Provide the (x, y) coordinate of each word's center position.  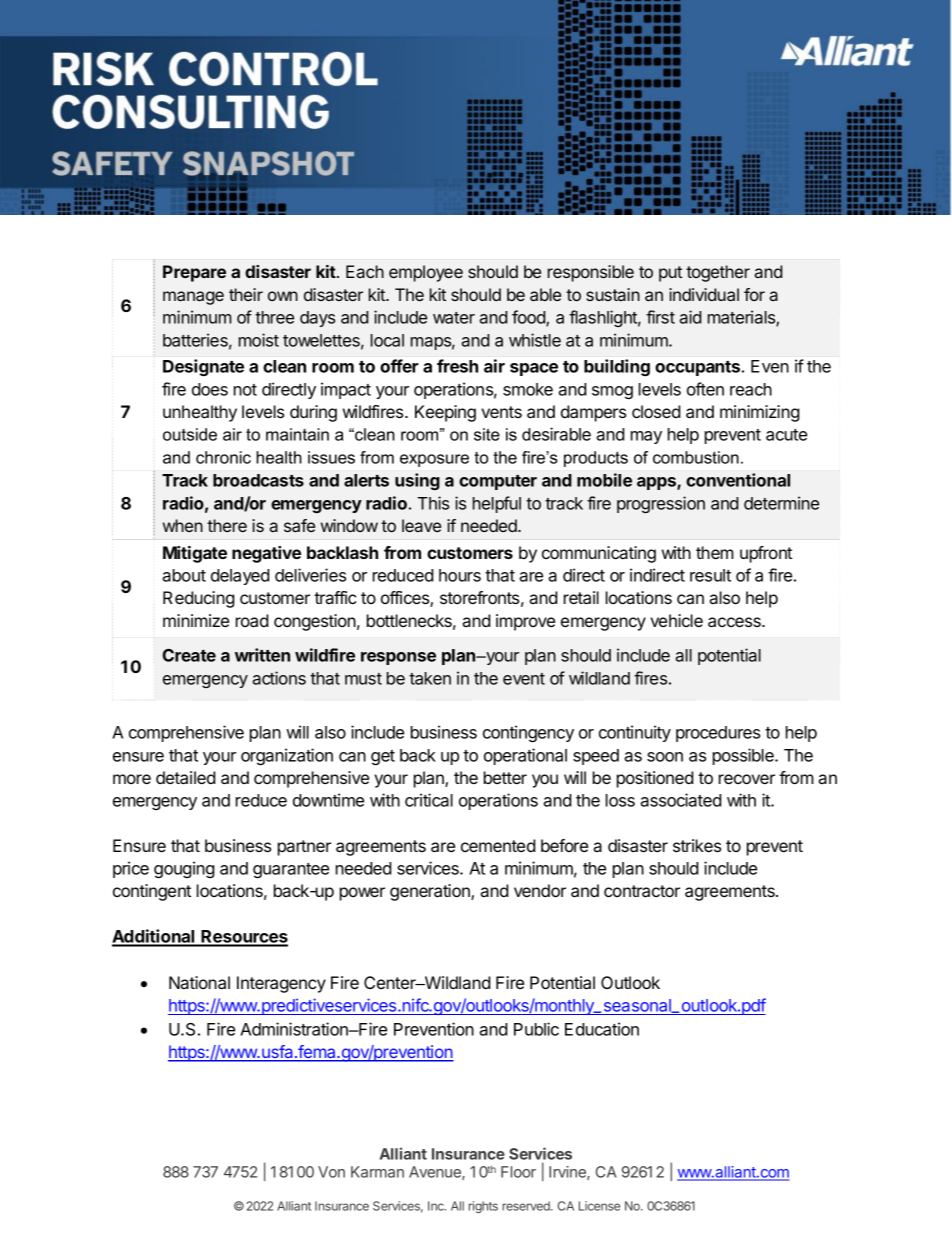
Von (331, 1172)
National (199, 982)
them (715, 552)
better (505, 777)
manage (193, 298)
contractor (642, 891)
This (433, 503)
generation (431, 892)
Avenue (436, 1173)
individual (704, 294)
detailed (186, 777)
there (227, 525)
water (454, 318)
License (599, 1206)
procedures (718, 734)
